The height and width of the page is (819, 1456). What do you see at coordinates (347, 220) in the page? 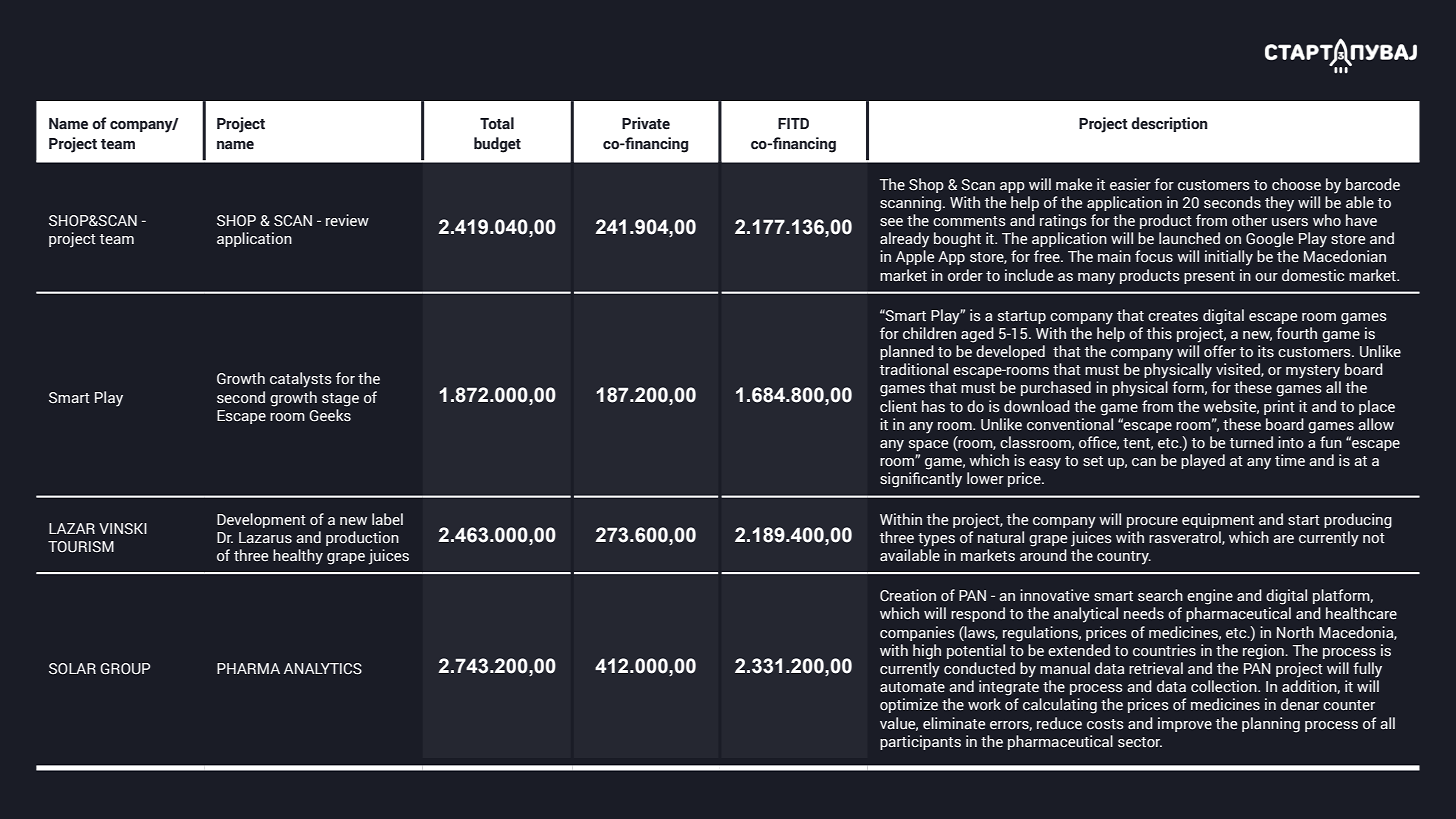
I see `review` at bounding box center [347, 220].
